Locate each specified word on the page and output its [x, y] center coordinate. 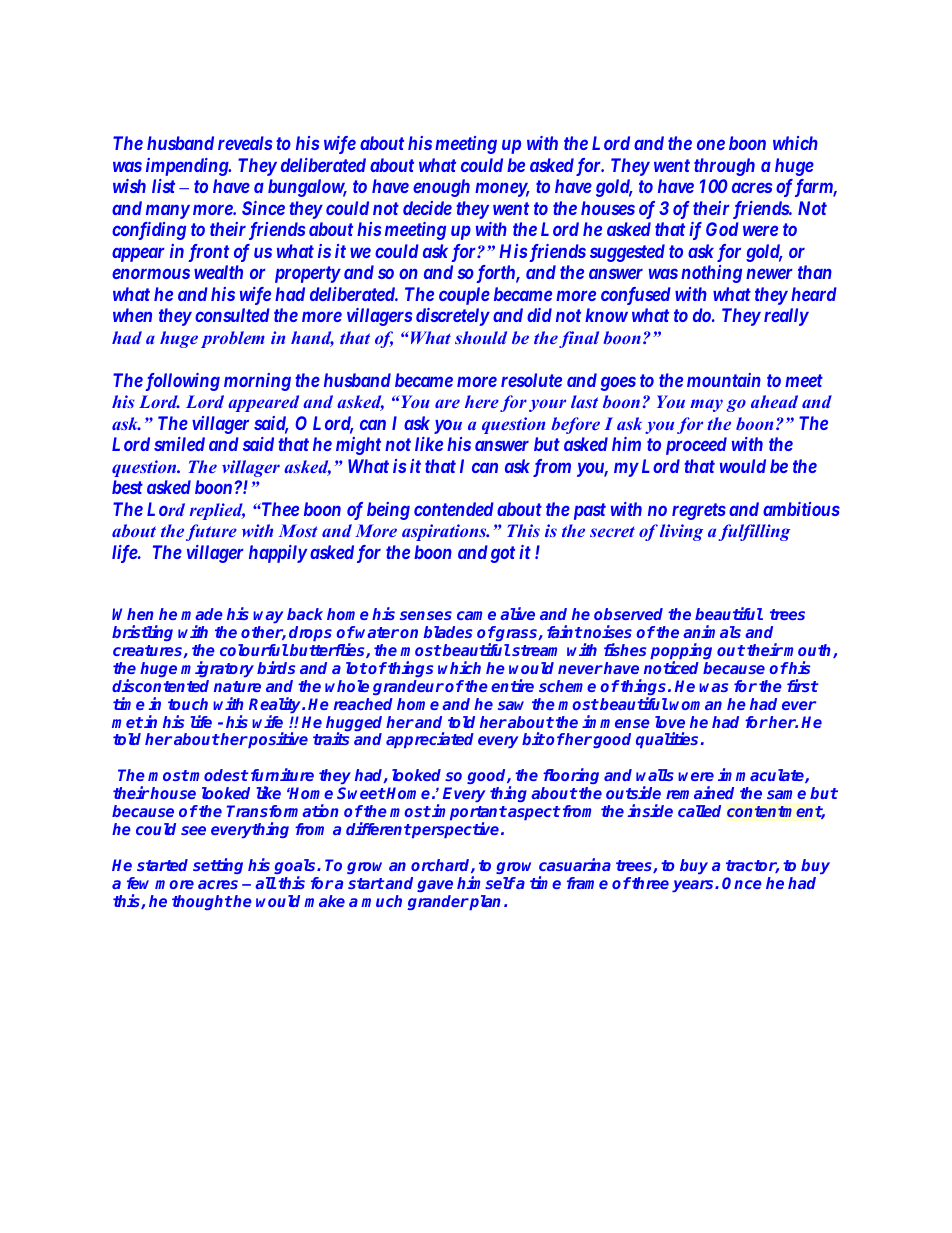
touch [188, 704]
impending [188, 167]
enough [441, 188]
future [211, 532]
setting [218, 866]
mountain [724, 380]
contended [454, 509]
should [481, 337]
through [724, 167]
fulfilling [754, 532]
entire [512, 685]
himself [486, 882]
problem [233, 339]
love [670, 722]
